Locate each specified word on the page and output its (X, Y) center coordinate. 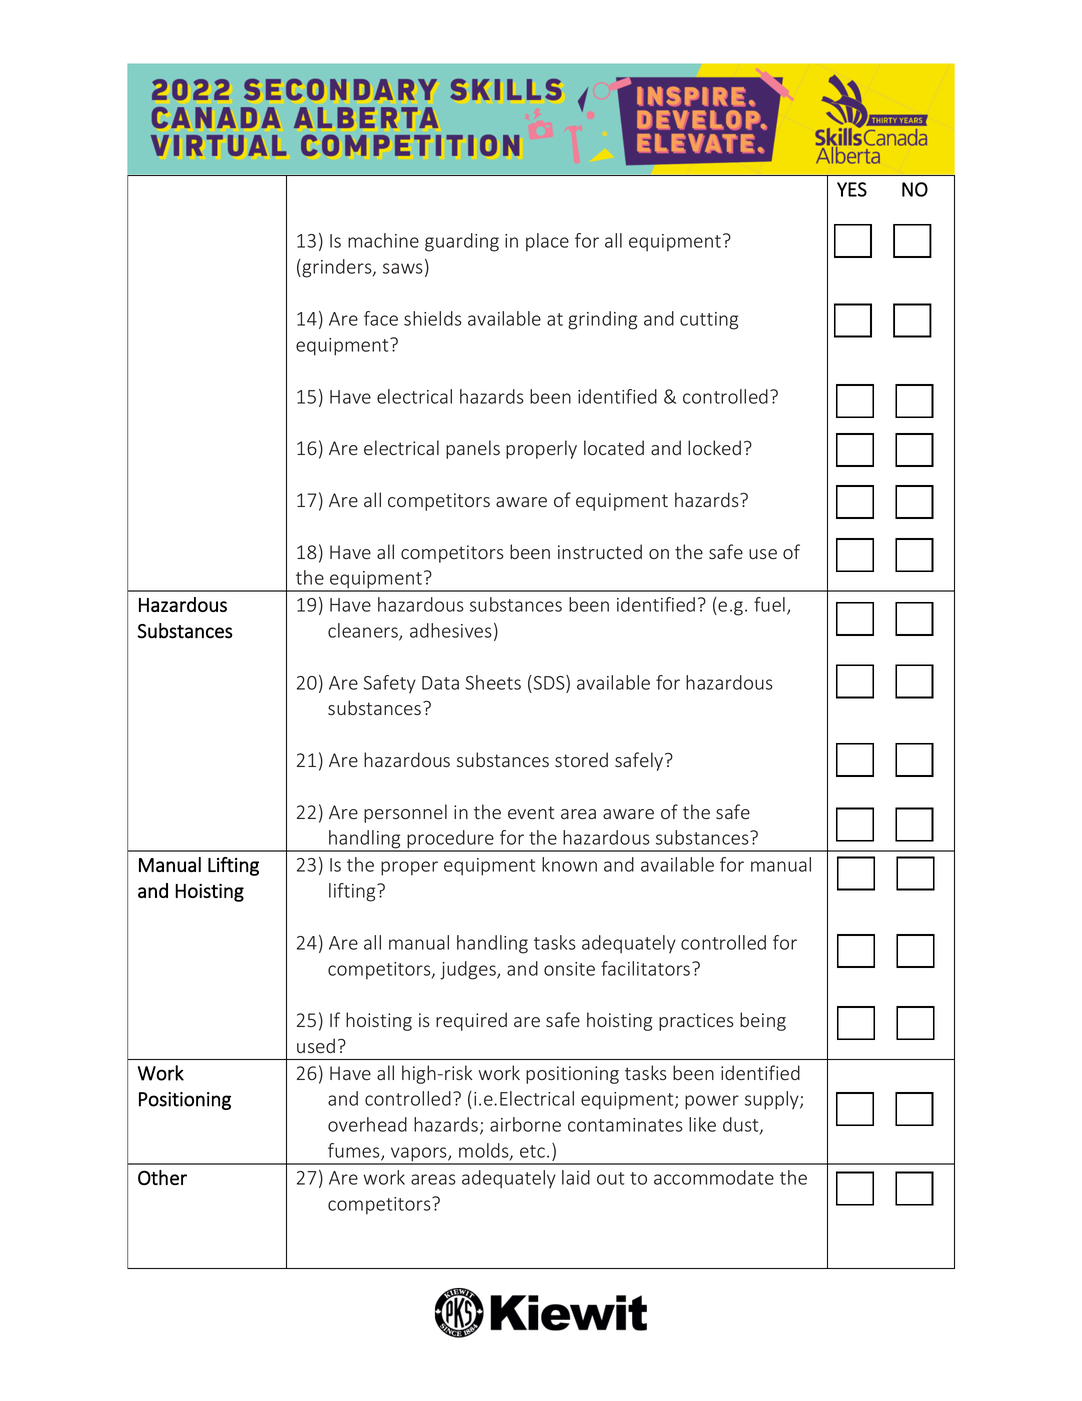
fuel (769, 604)
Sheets (493, 682)
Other (162, 1177)
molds (485, 1151)
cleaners (364, 631)
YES (852, 189)
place (547, 242)
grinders (338, 268)
